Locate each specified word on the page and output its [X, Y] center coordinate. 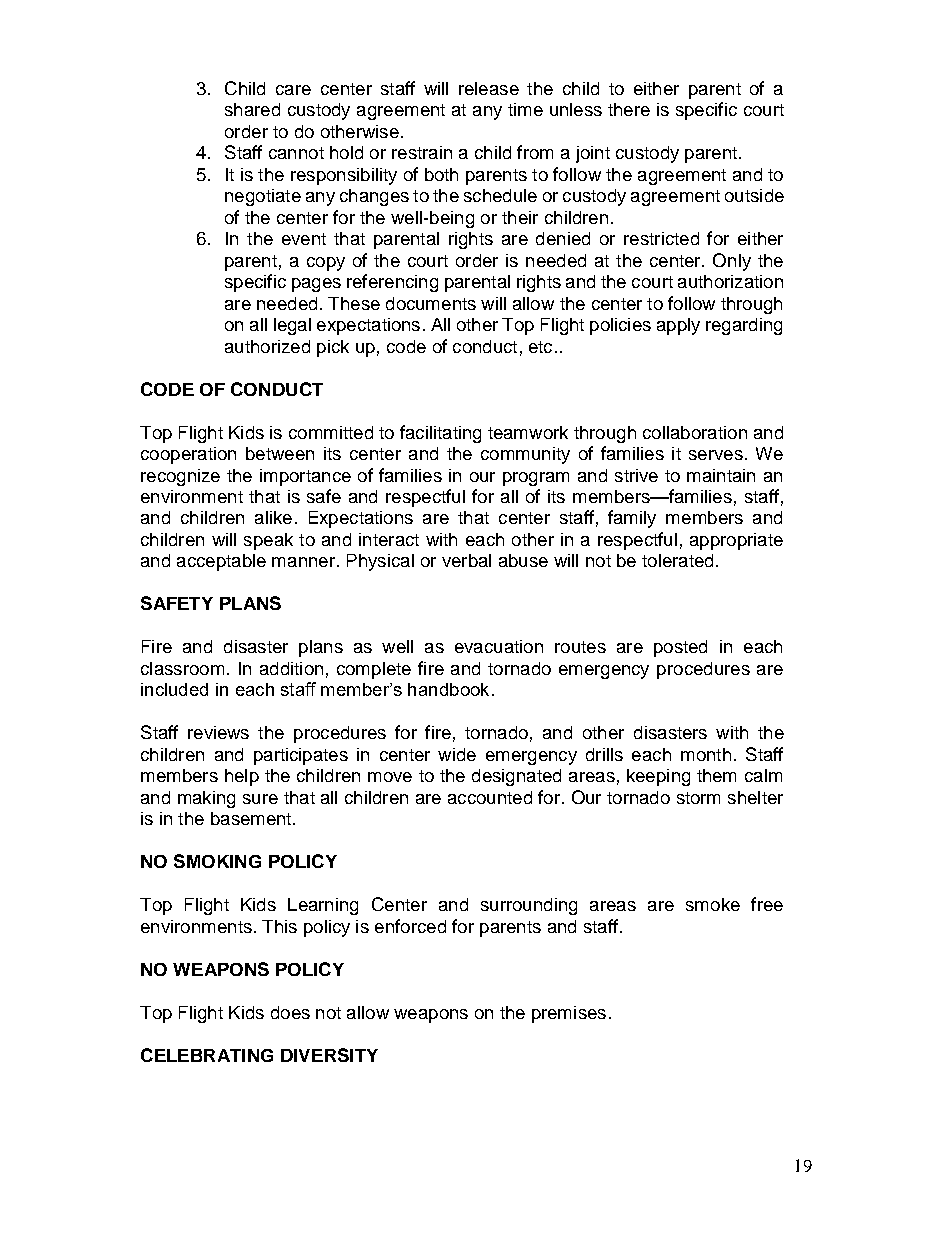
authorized [267, 346]
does [290, 1012]
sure [260, 799]
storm [698, 798]
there [629, 109]
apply [678, 326]
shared [252, 109]
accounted [490, 797]
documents [431, 303]
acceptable [221, 562]
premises [569, 1014]
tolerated [677, 560]
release [489, 88]
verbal [466, 560]
